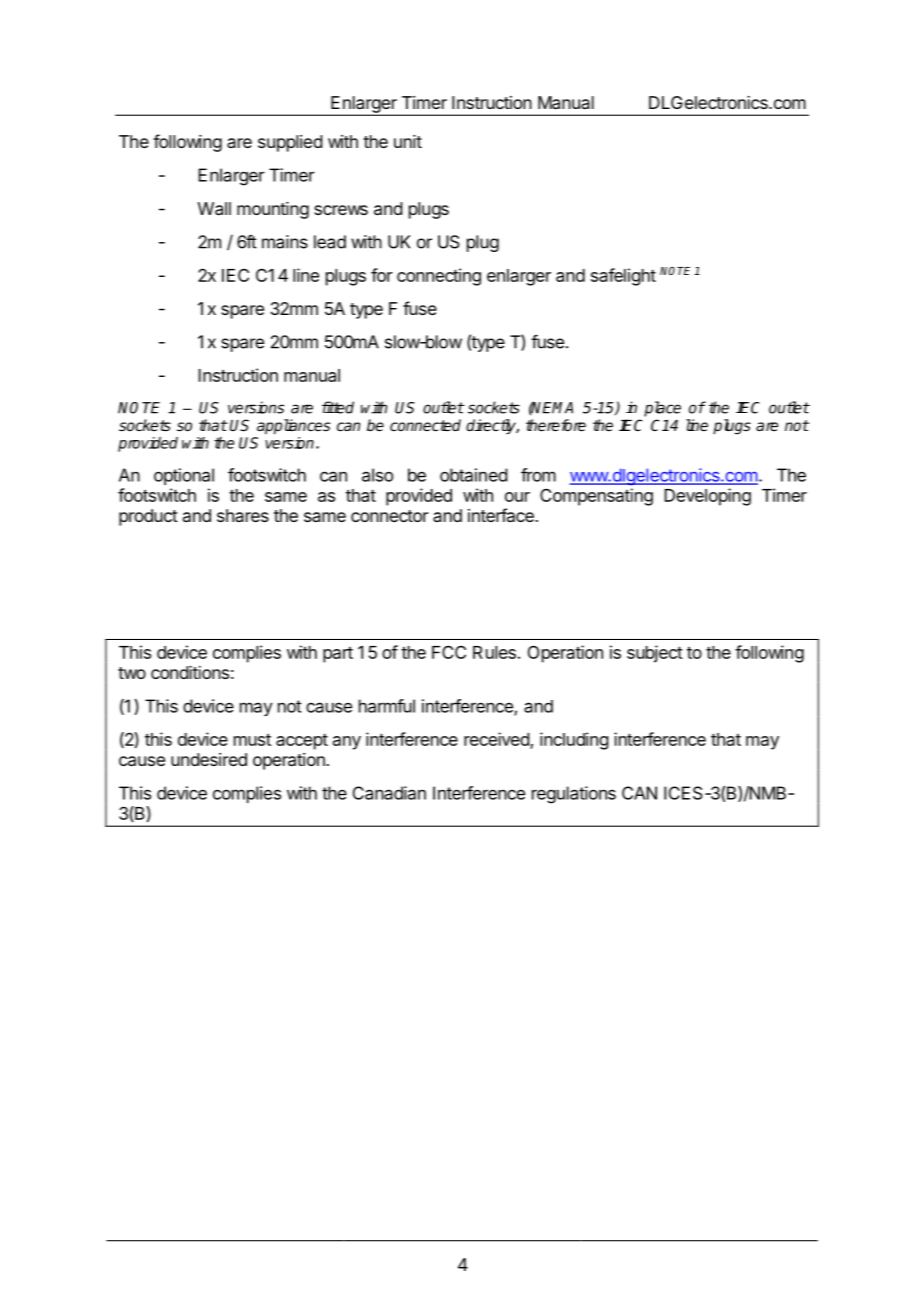 This image has width=924, height=1308. What do you see at coordinates (285, 242) in the image?
I see `mains` at bounding box center [285, 242].
